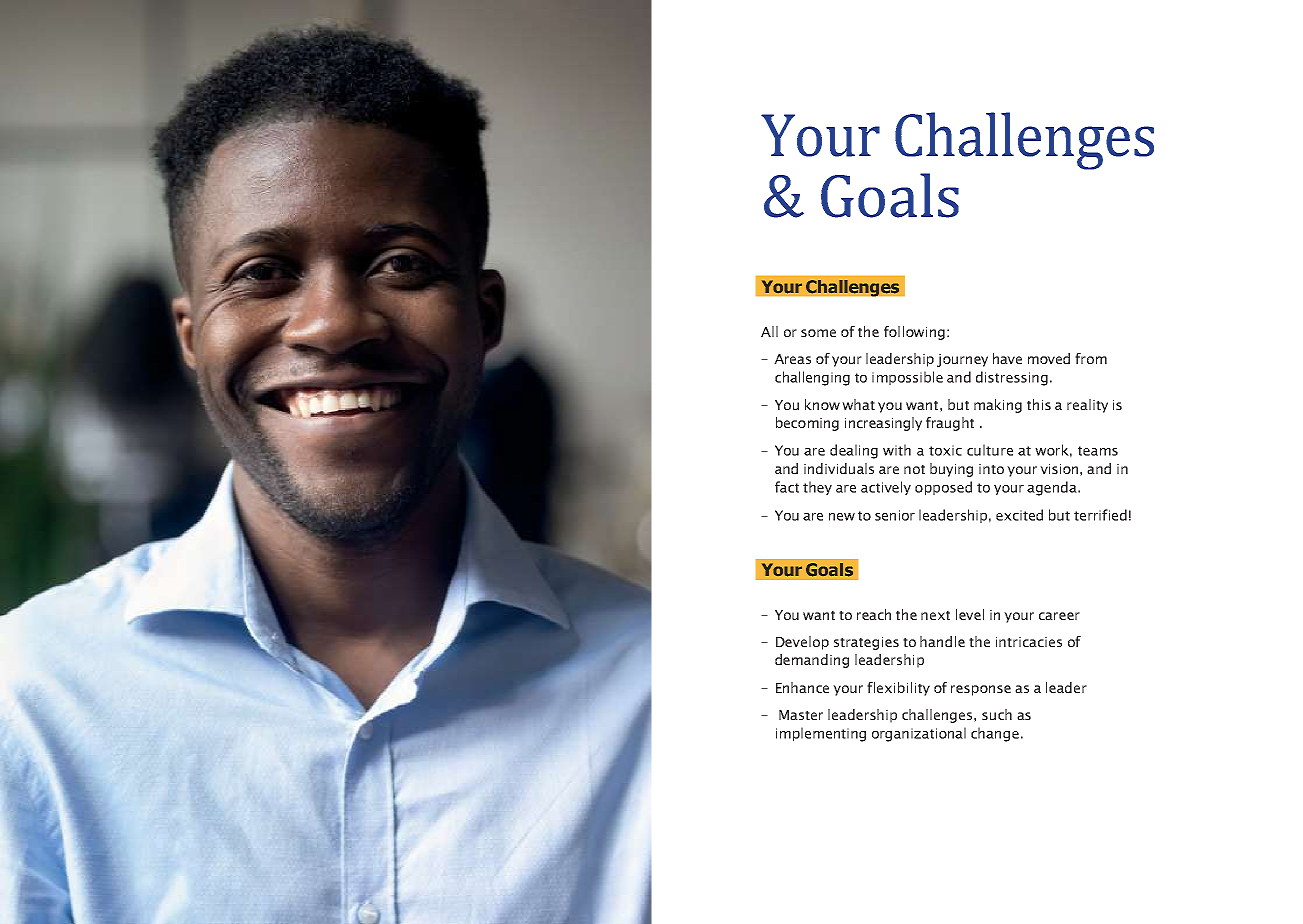  Describe the element at coordinates (997, 714) in the screenshot. I see `such` at that location.
